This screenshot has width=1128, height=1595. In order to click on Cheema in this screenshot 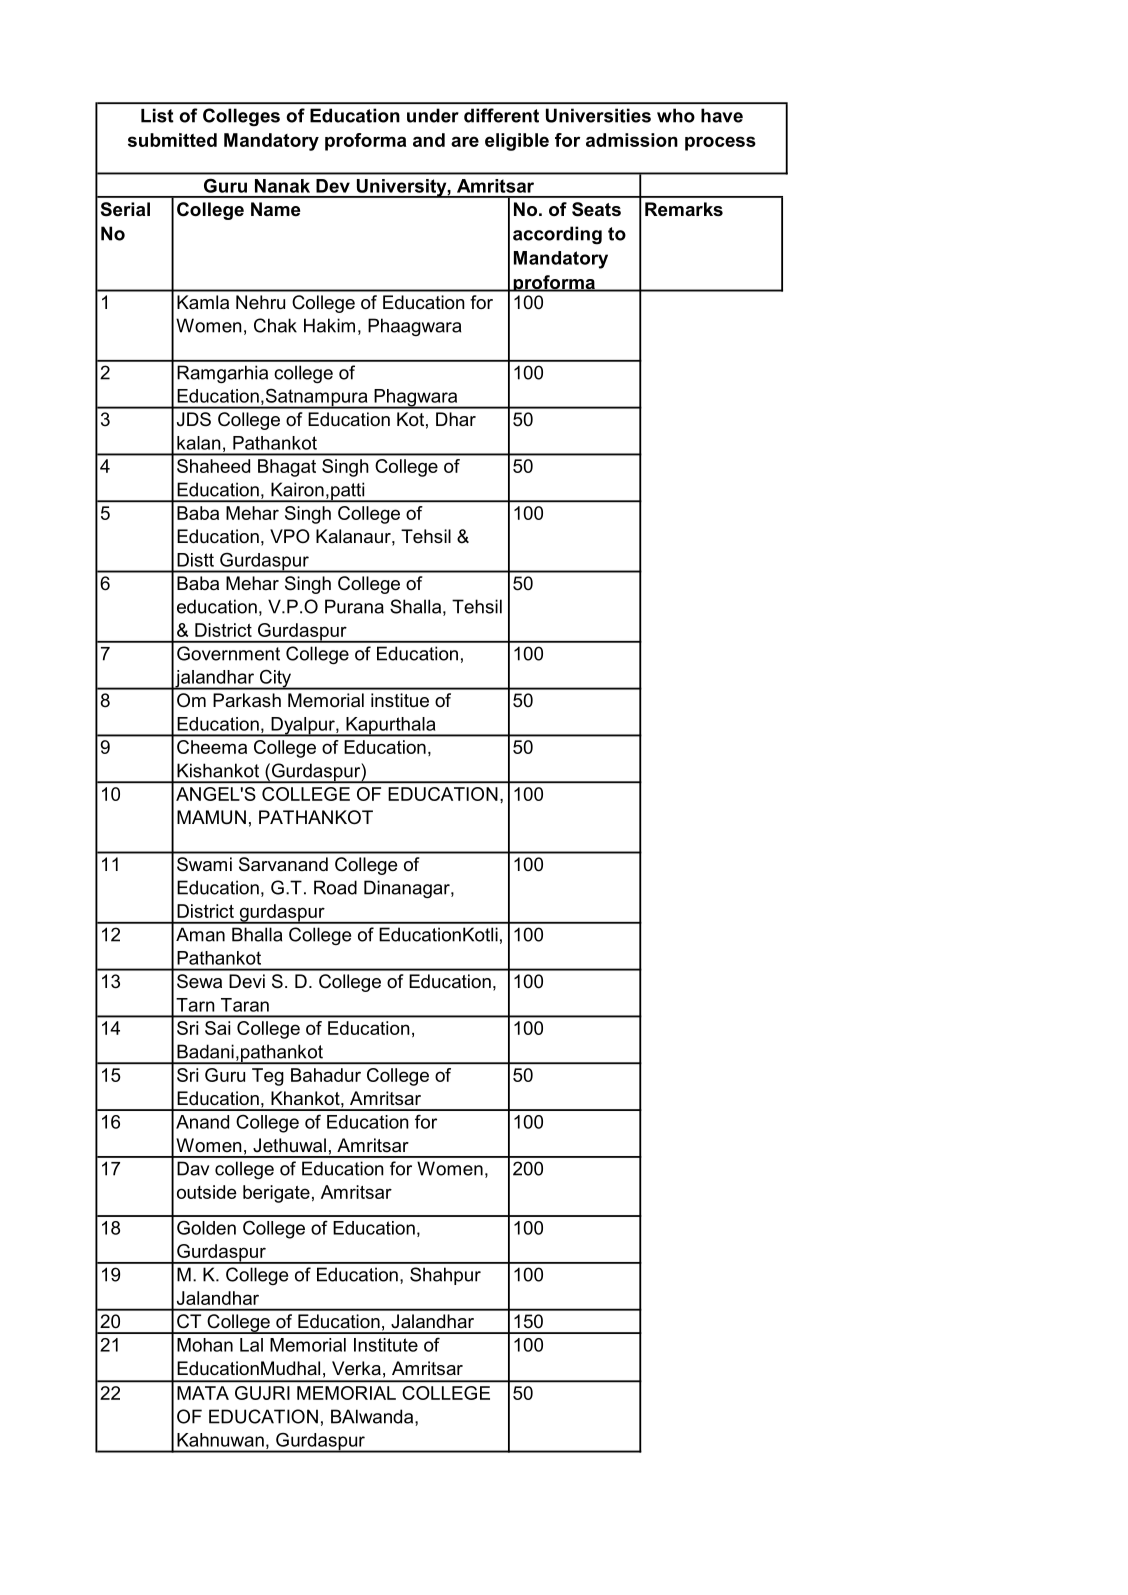, I will do `click(212, 747)`.
